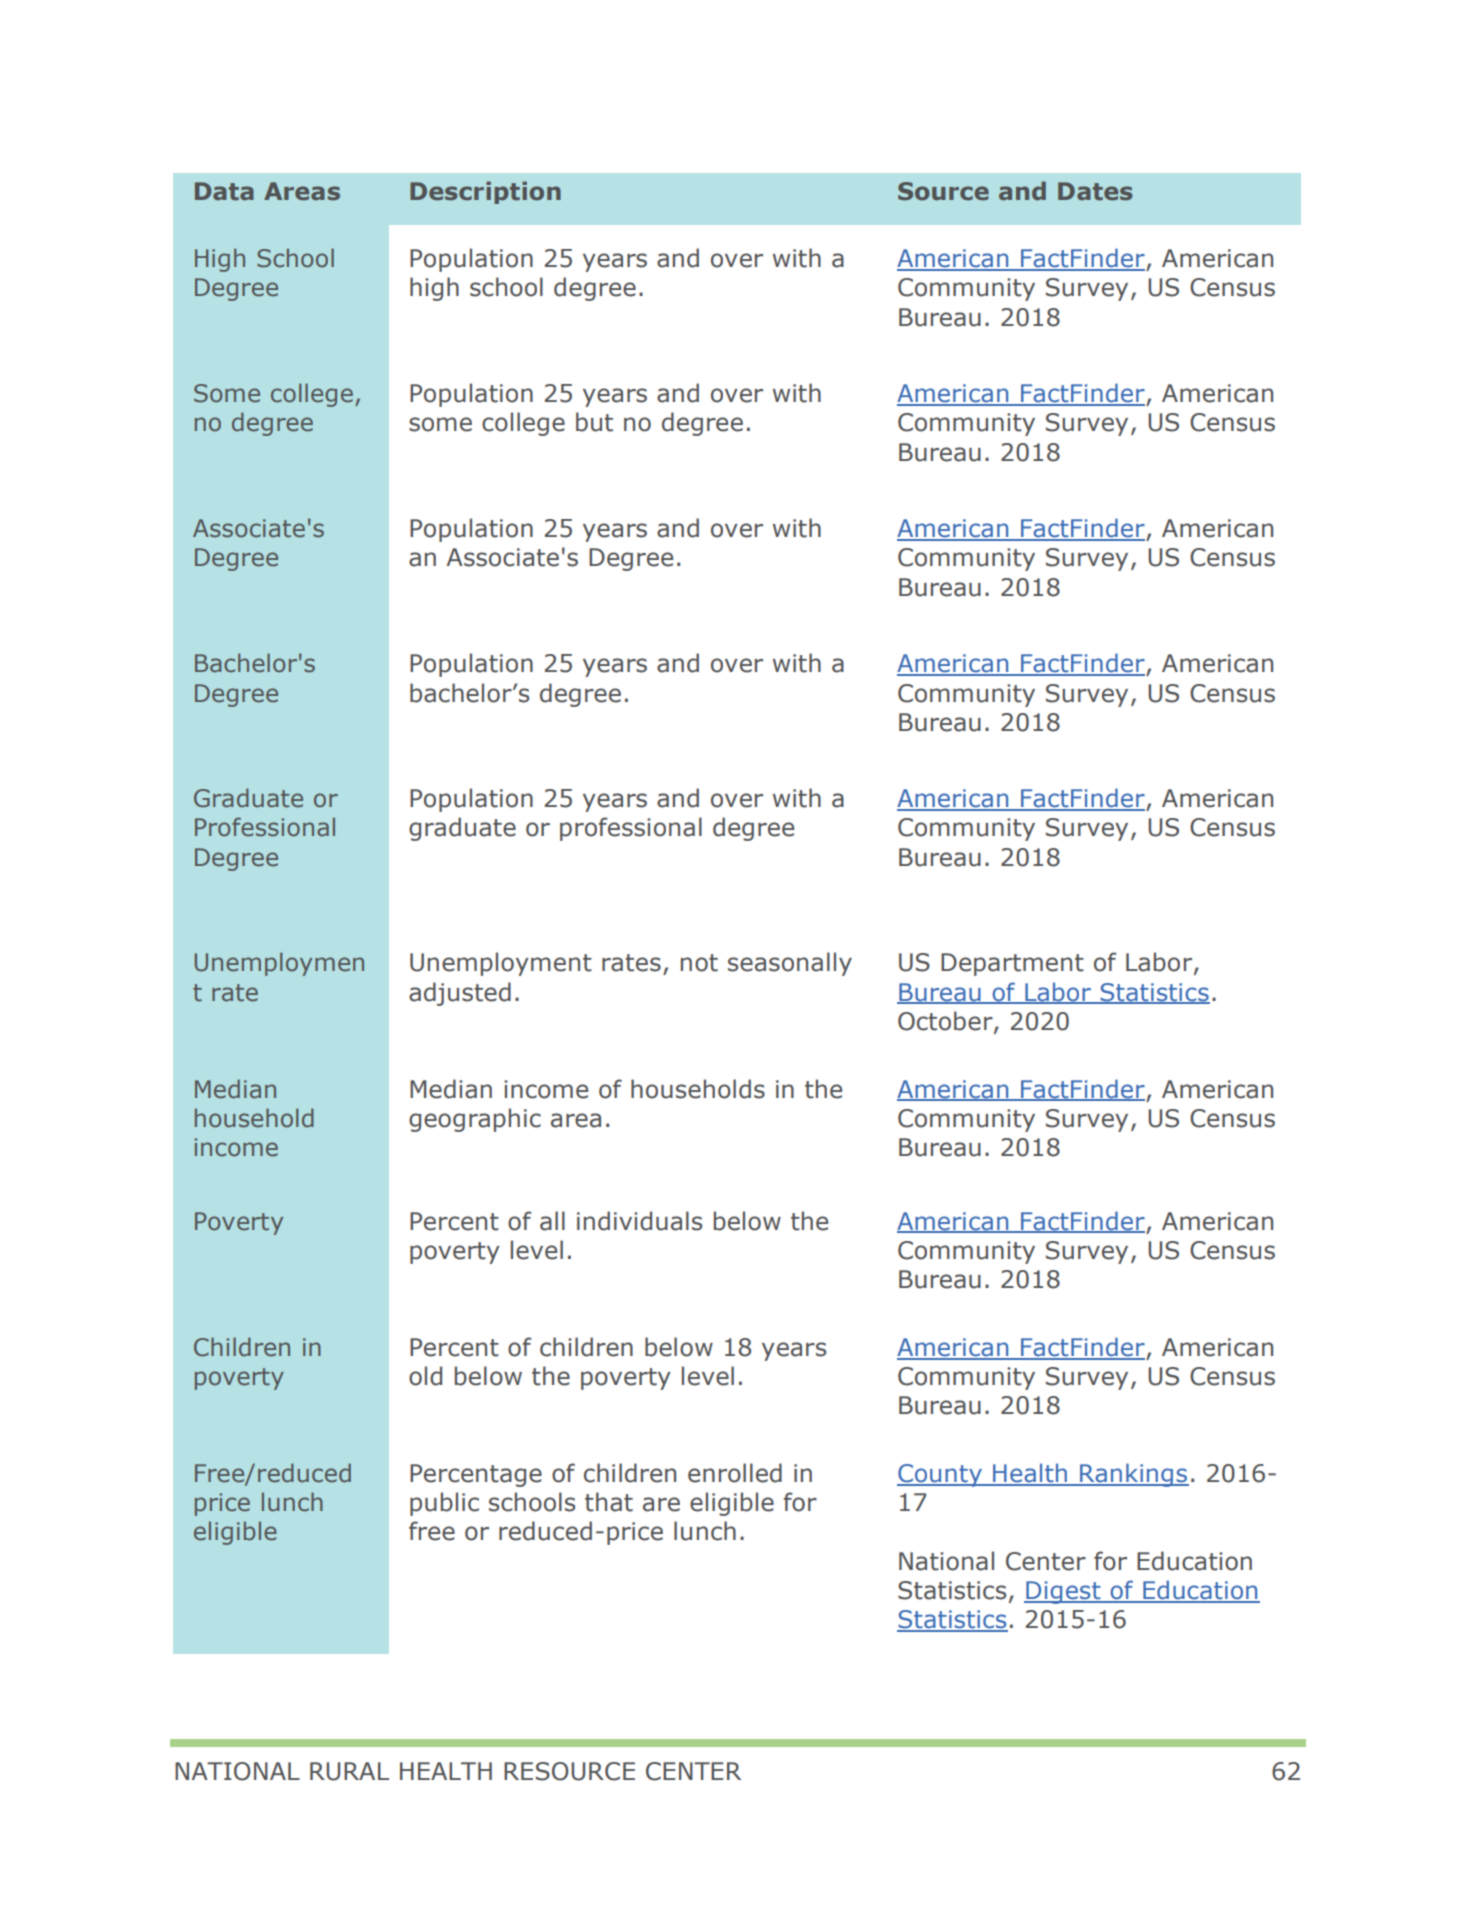 This image has width=1475, height=1909. What do you see at coordinates (475, 1120) in the image?
I see `geographic` at bounding box center [475, 1120].
